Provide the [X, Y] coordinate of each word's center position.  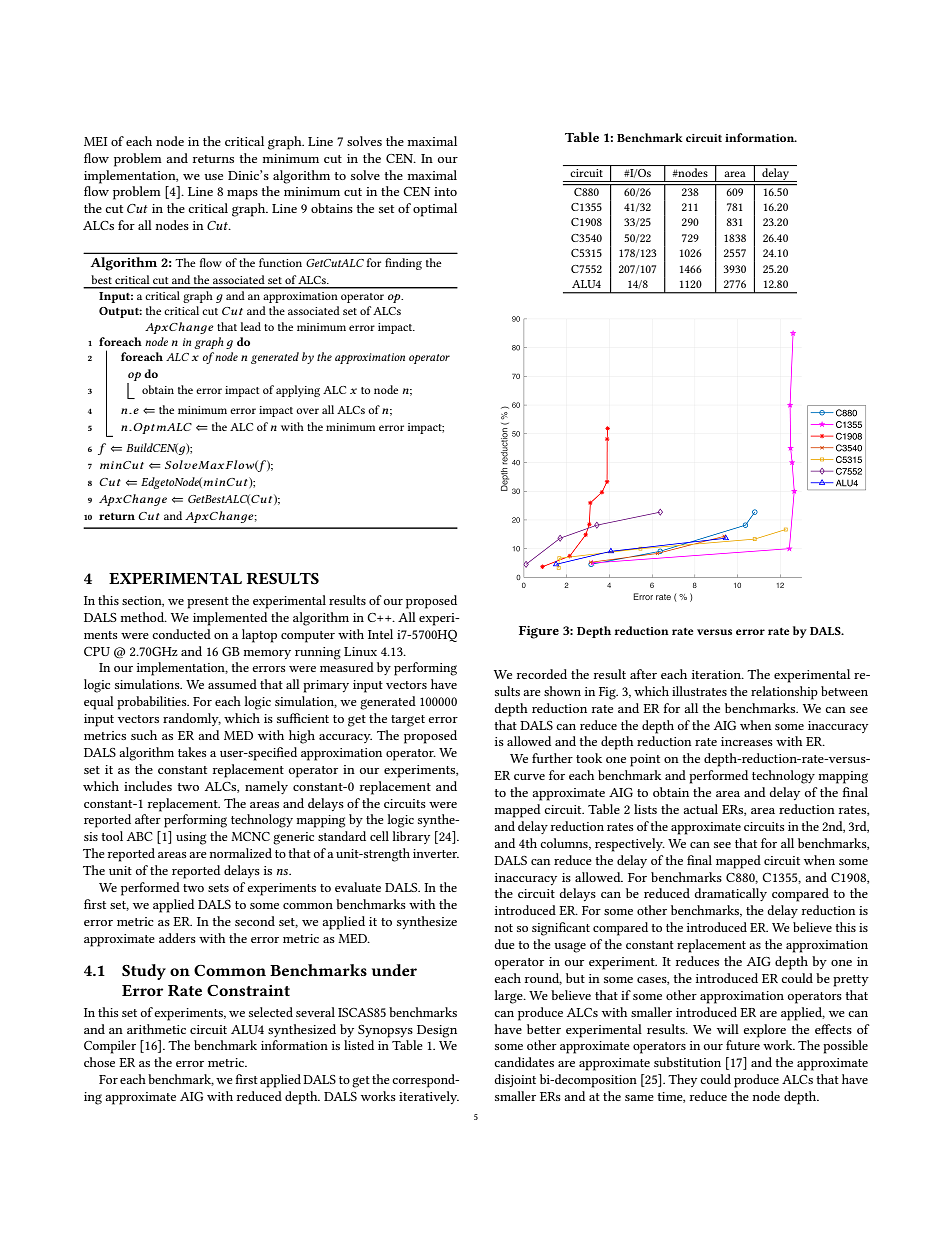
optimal [435, 210]
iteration [717, 674]
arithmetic [156, 1029]
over [307, 411]
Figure [539, 632]
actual [700, 809]
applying [298, 391]
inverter [436, 853]
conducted [181, 634]
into [445, 191]
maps [242, 195]
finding [403, 264]
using [191, 838]
